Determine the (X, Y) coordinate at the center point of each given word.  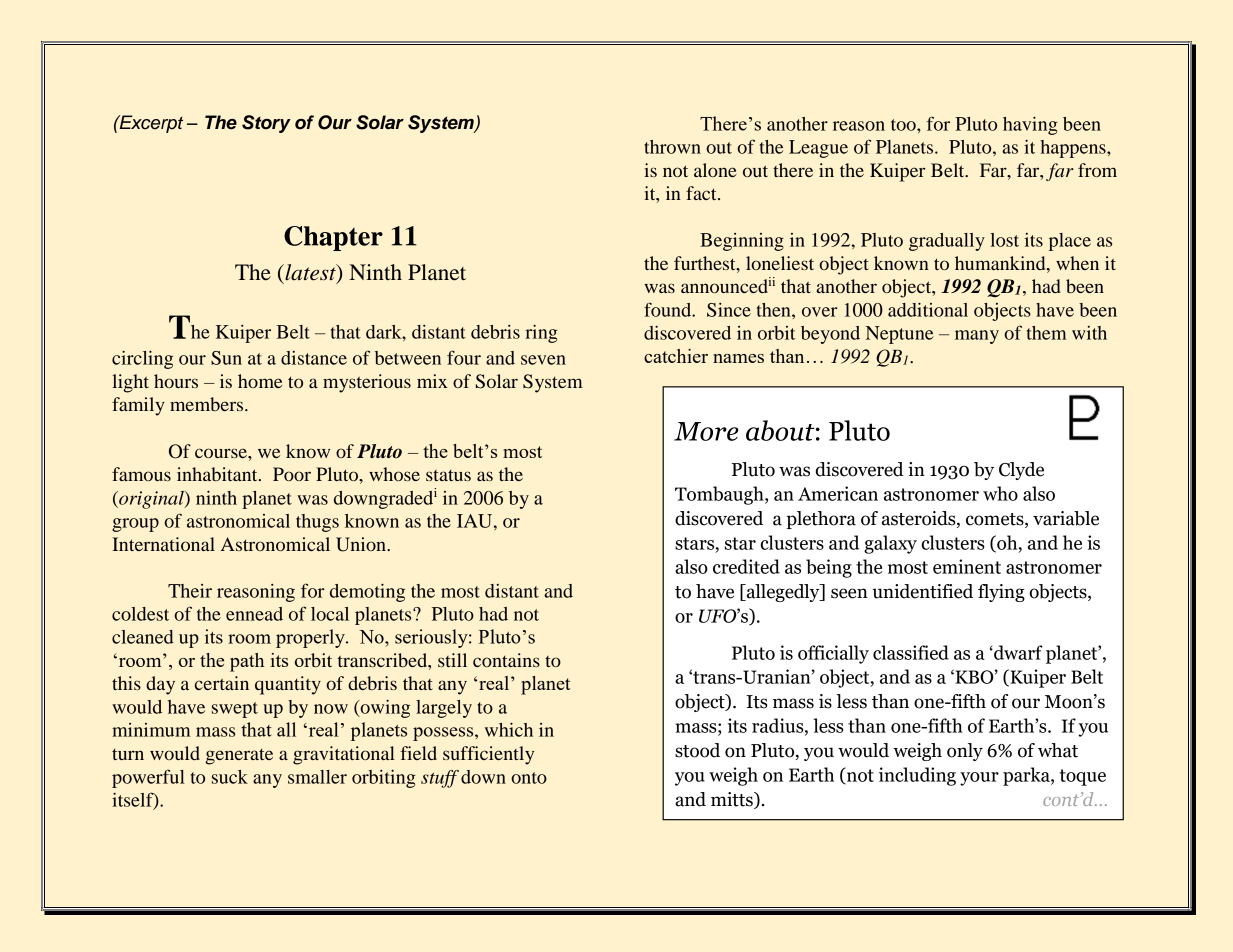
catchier (676, 356)
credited (746, 566)
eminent (967, 566)
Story (266, 124)
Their (190, 591)
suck (230, 777)
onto (529, 778)
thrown (672, 147)
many (977, 337)
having (1030, 125)
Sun (226, 358)
